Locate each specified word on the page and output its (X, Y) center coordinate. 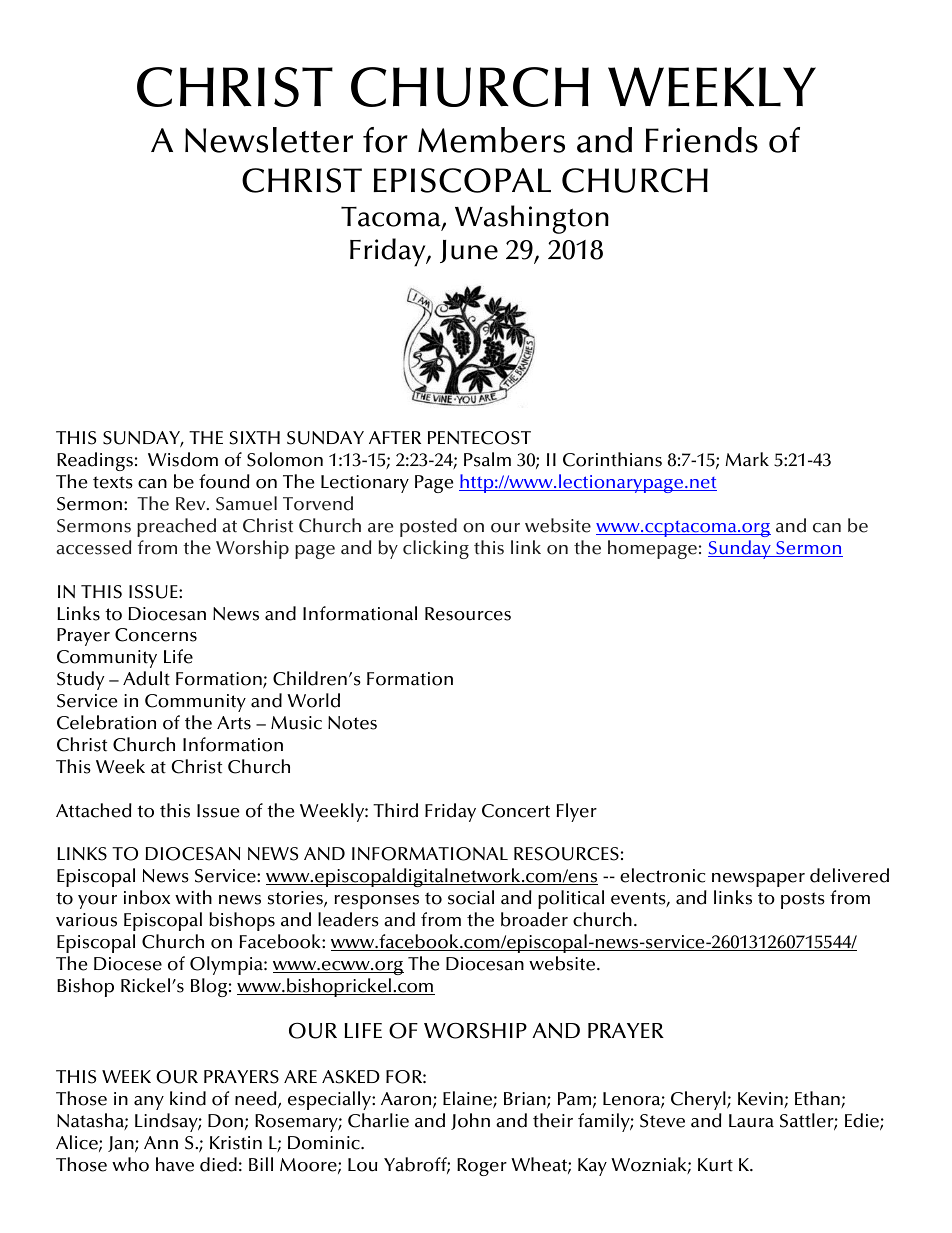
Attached (94, 810)
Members (491, 140)
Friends (701, 140)
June (469, 251)
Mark (747, 459)
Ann (161, 1142)
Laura (751, 1121)
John (470, 1121)
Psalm (487, 459)
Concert (516, 811)
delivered (849, 875)
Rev (192, 504)
